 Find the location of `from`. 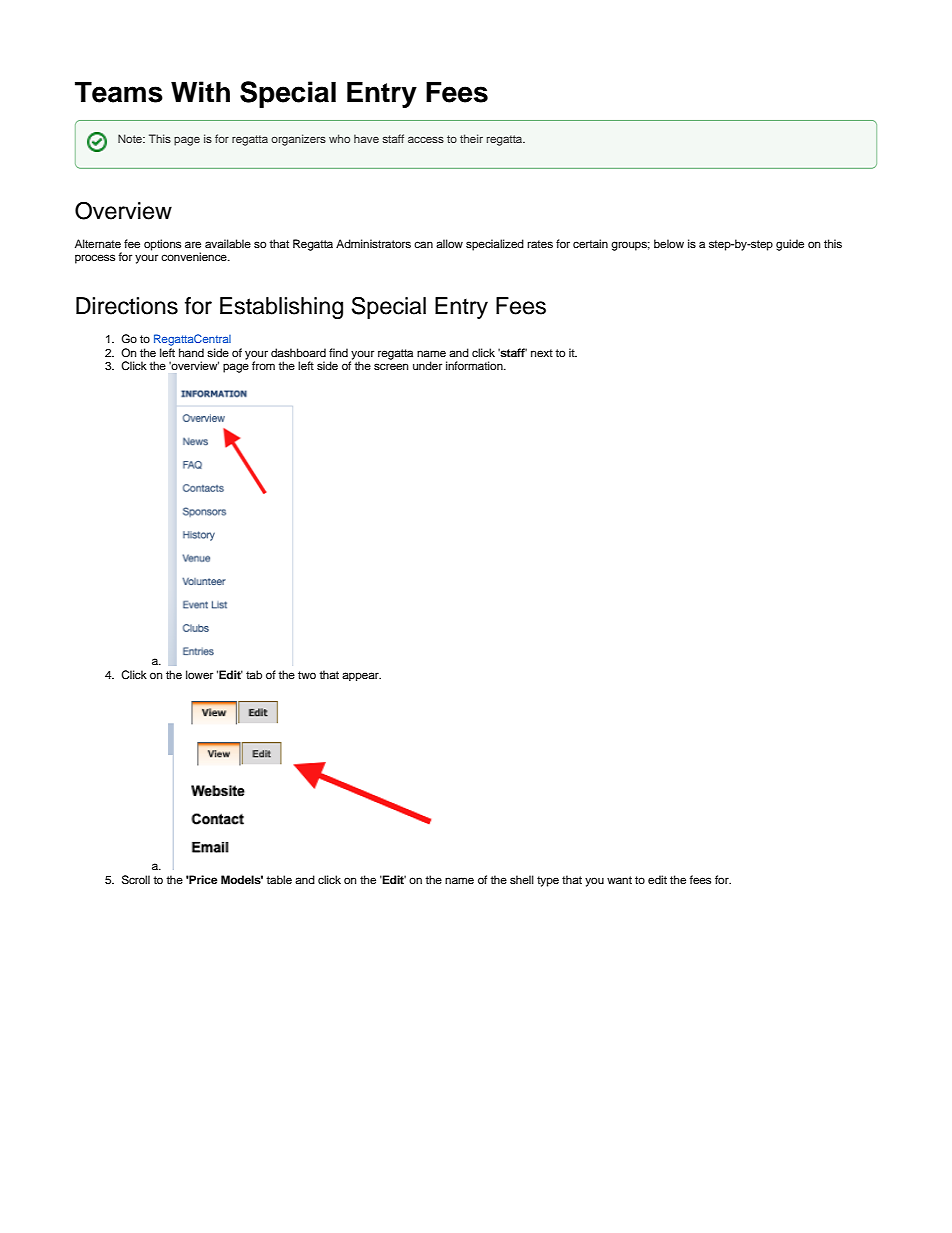

from is located at coordinates (263, 365).
